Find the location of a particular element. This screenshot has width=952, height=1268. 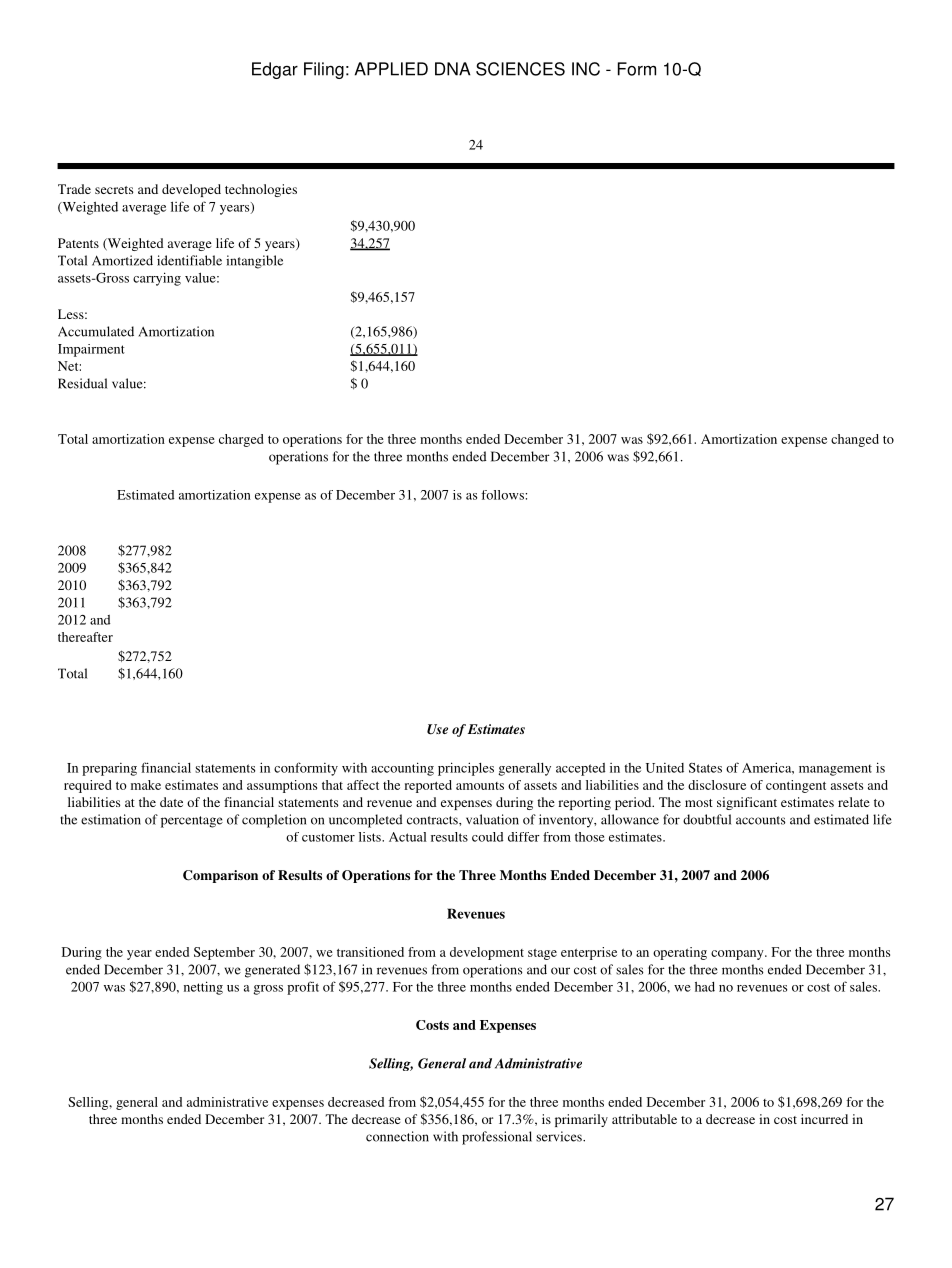

DNA is located at coordinates (453, 69).
